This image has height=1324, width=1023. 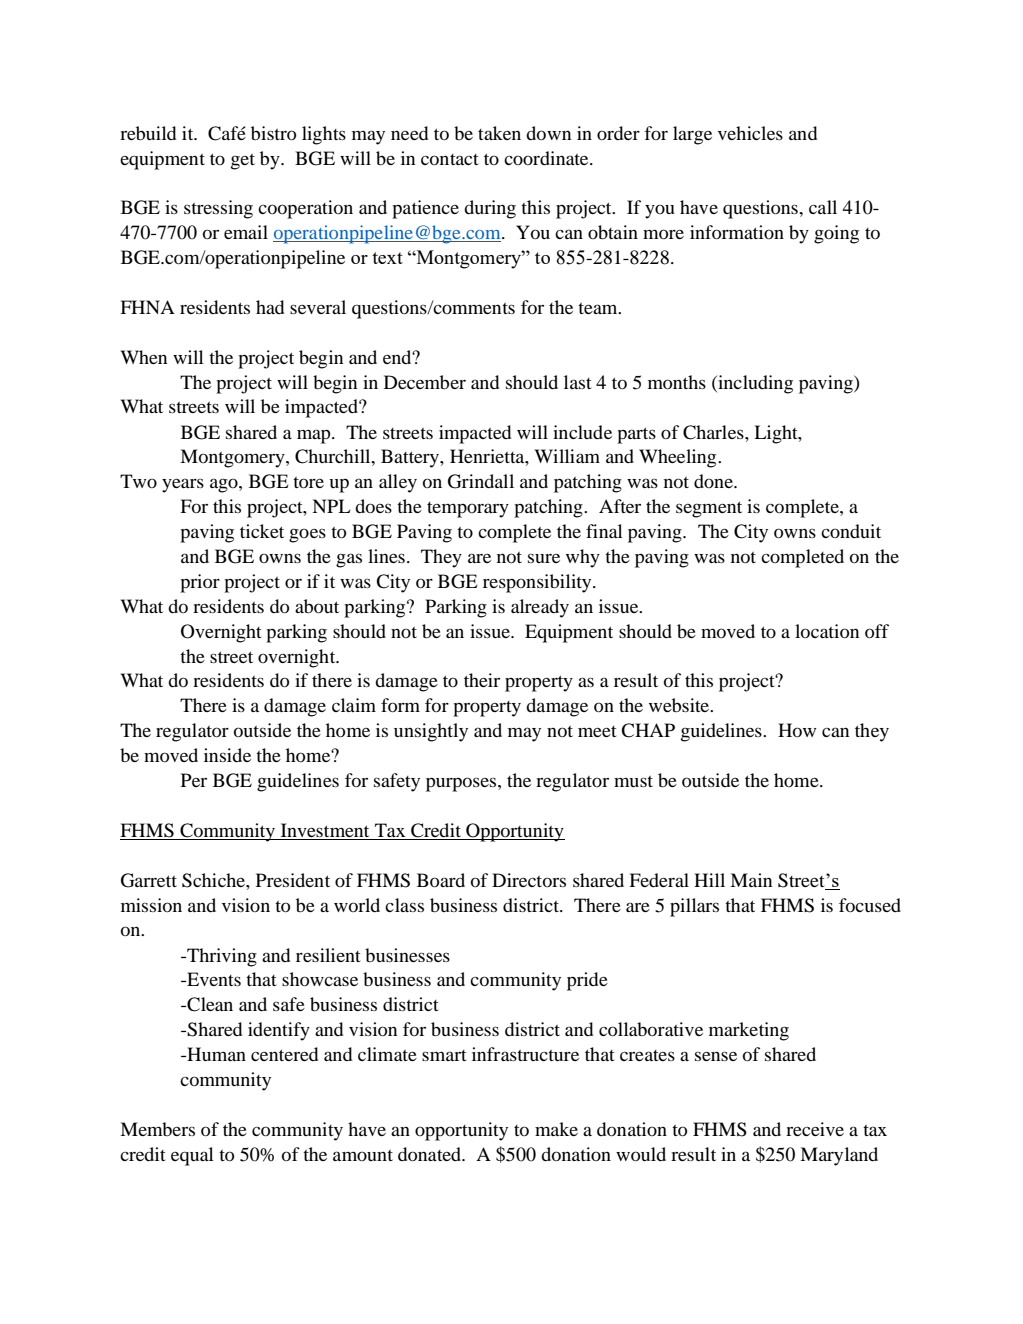 What do you see at coordinates (262, 531) in the image?
I see `ticket` at bounding box center [262, 531].
